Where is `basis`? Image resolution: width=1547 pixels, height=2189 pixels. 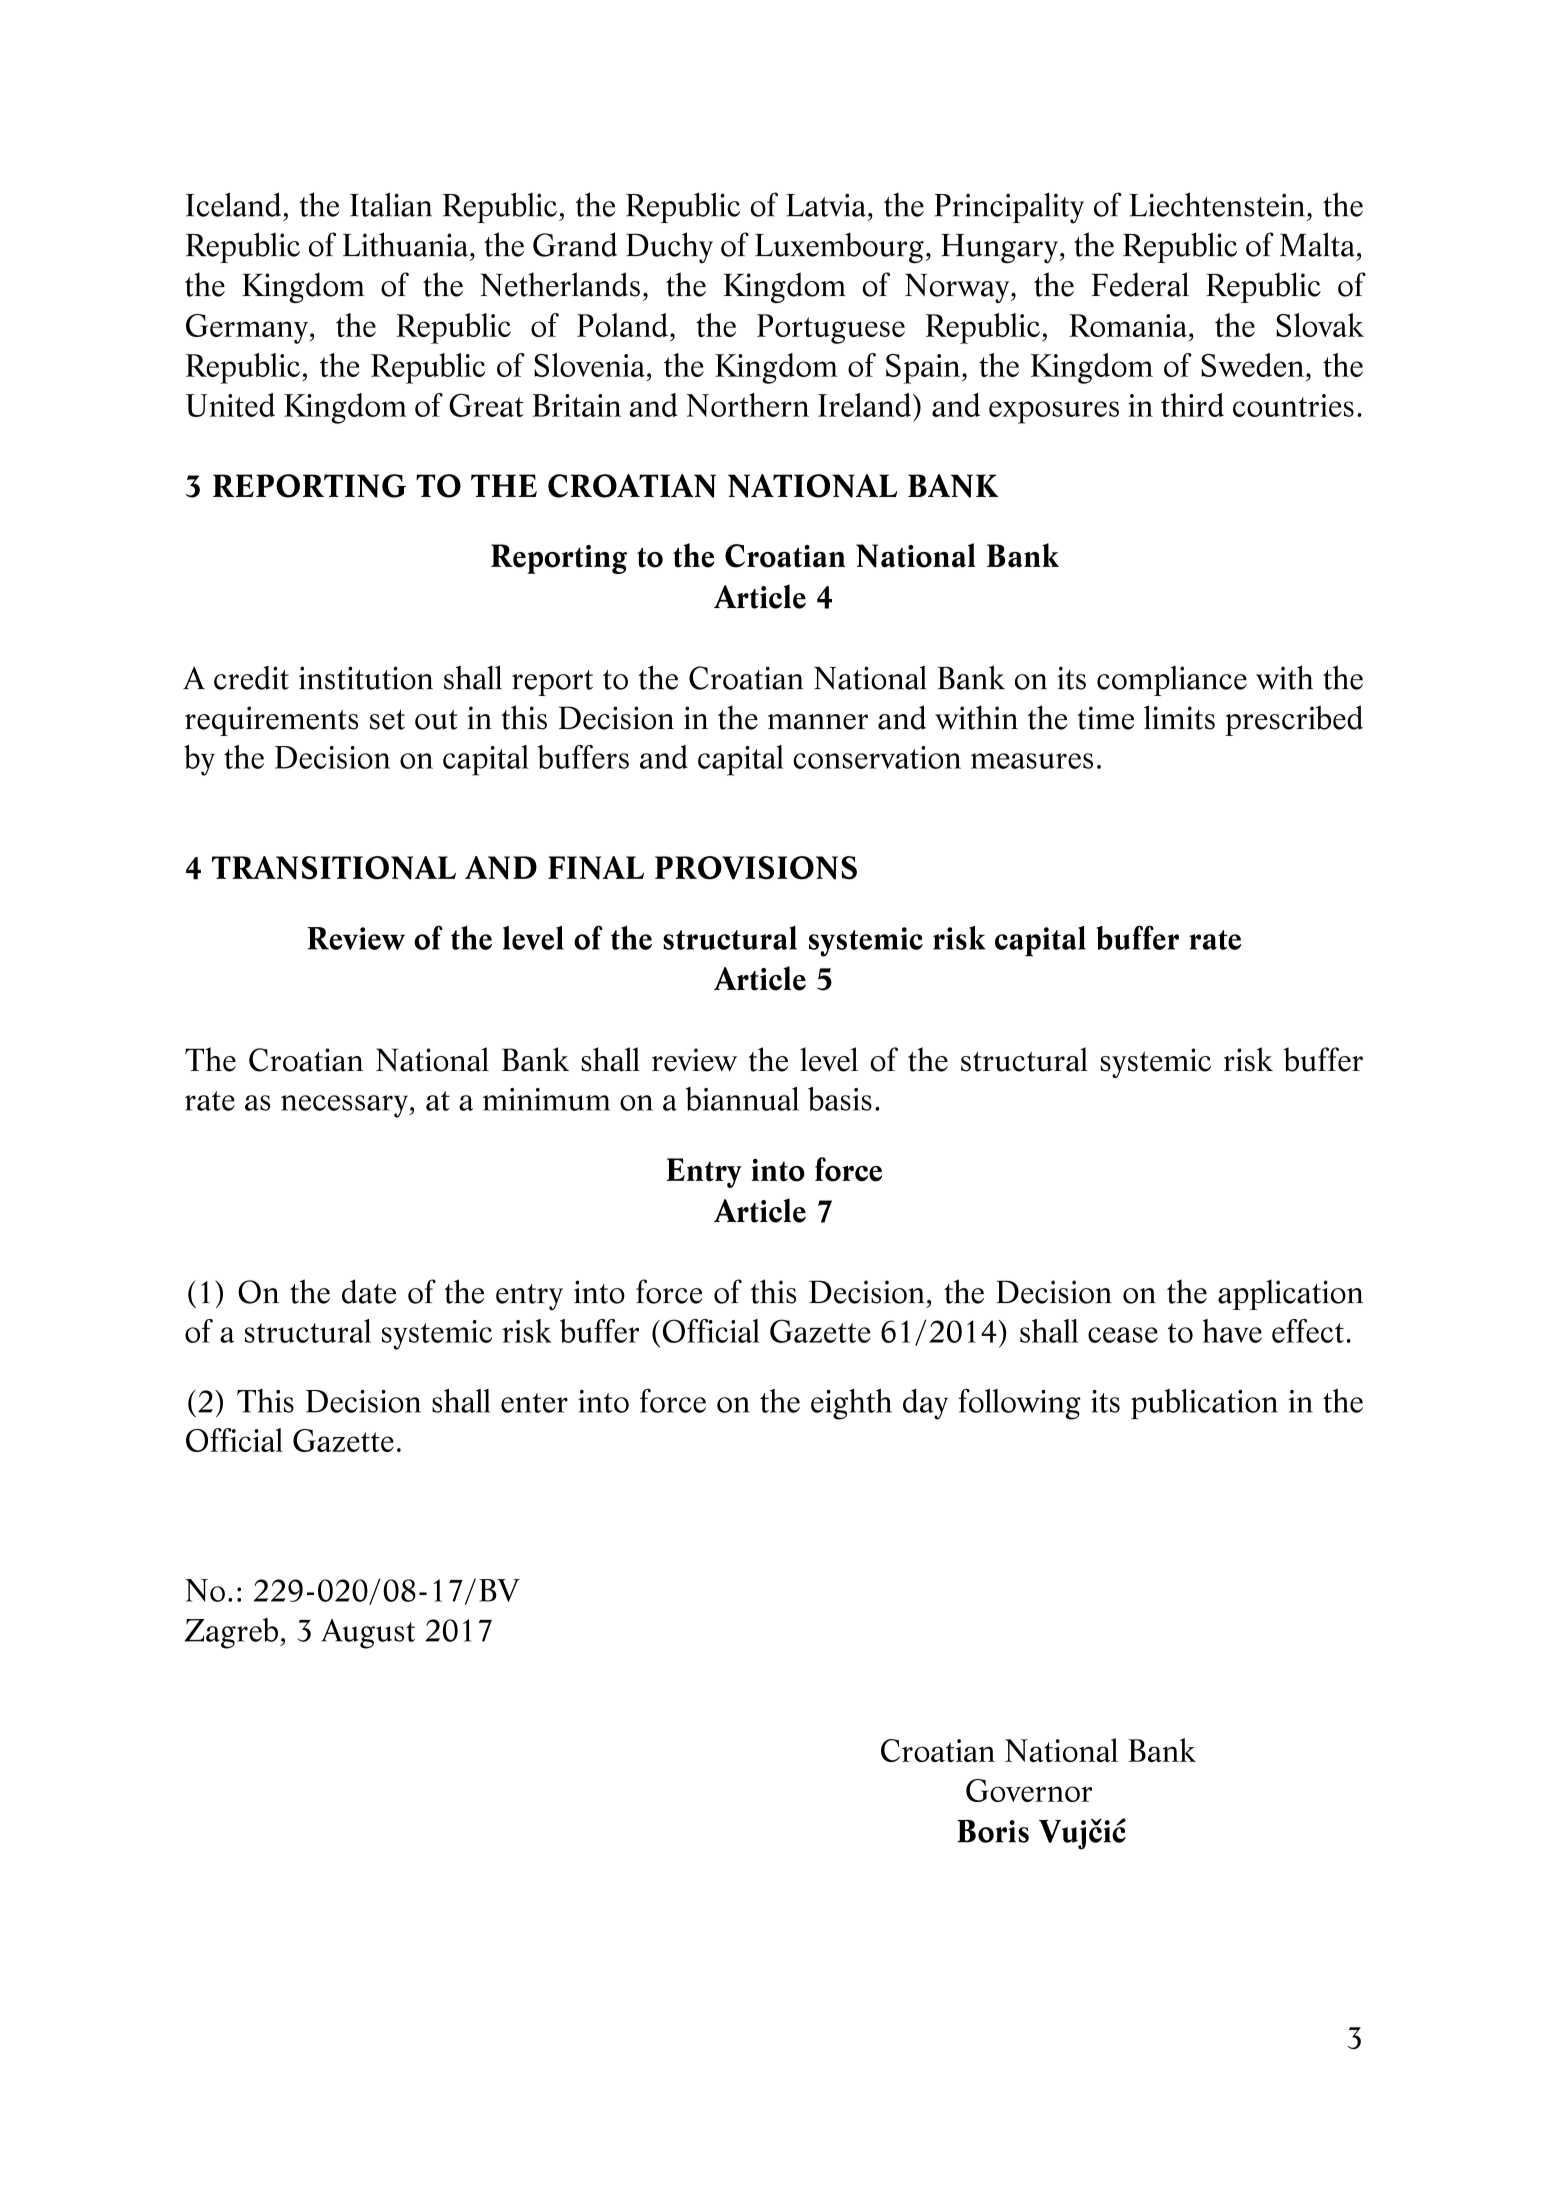 basis is located at coordinates (840, 1099).
